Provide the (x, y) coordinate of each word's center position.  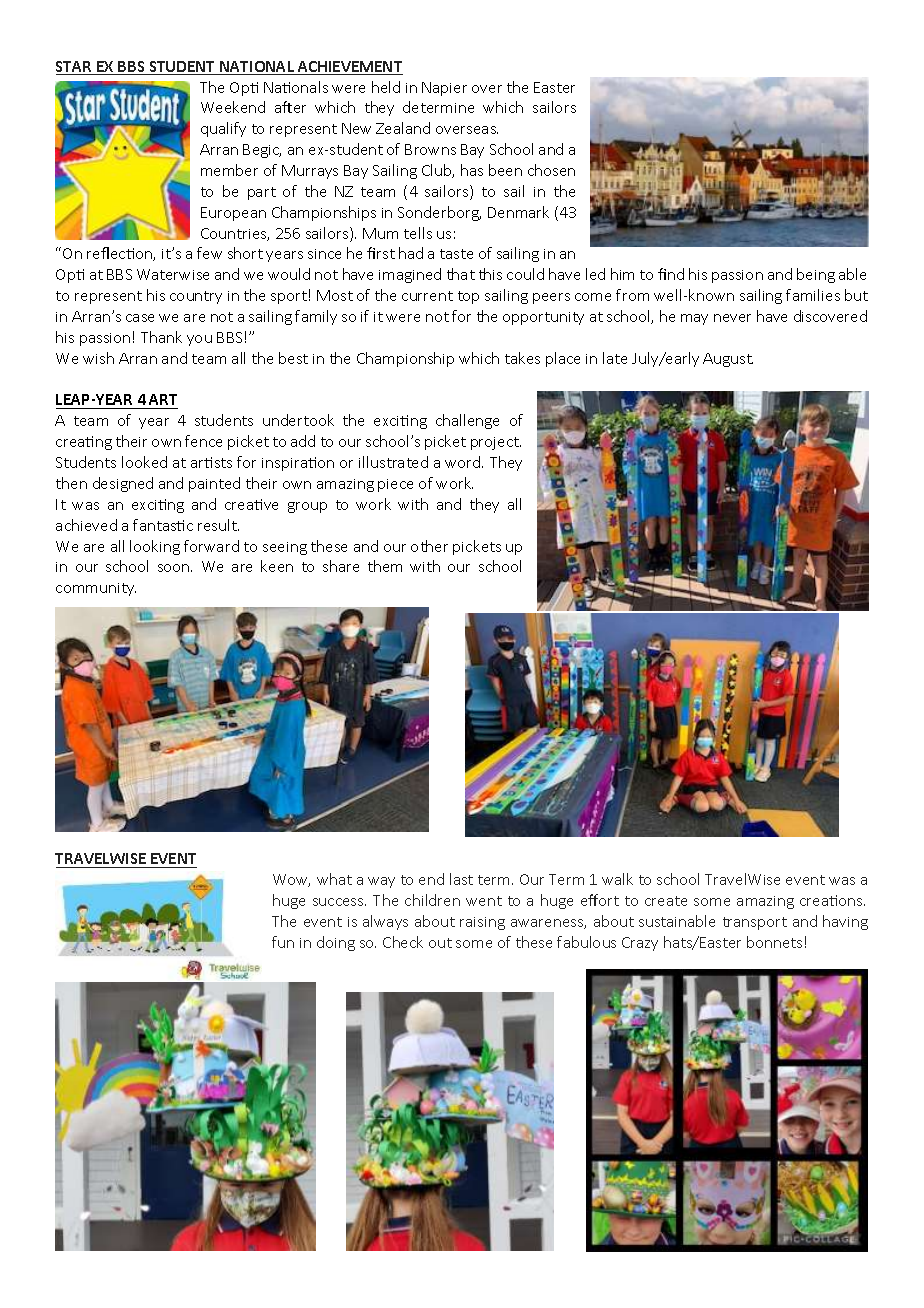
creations (832, 900)
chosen (551, 170)
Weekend (233, 107)
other (429, 546)
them (385, 566)
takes (522, 358)
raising (482, 923)
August (728, 360)
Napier (444, 89)
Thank (161, 337)
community (96, 589)
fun (283, 942)
